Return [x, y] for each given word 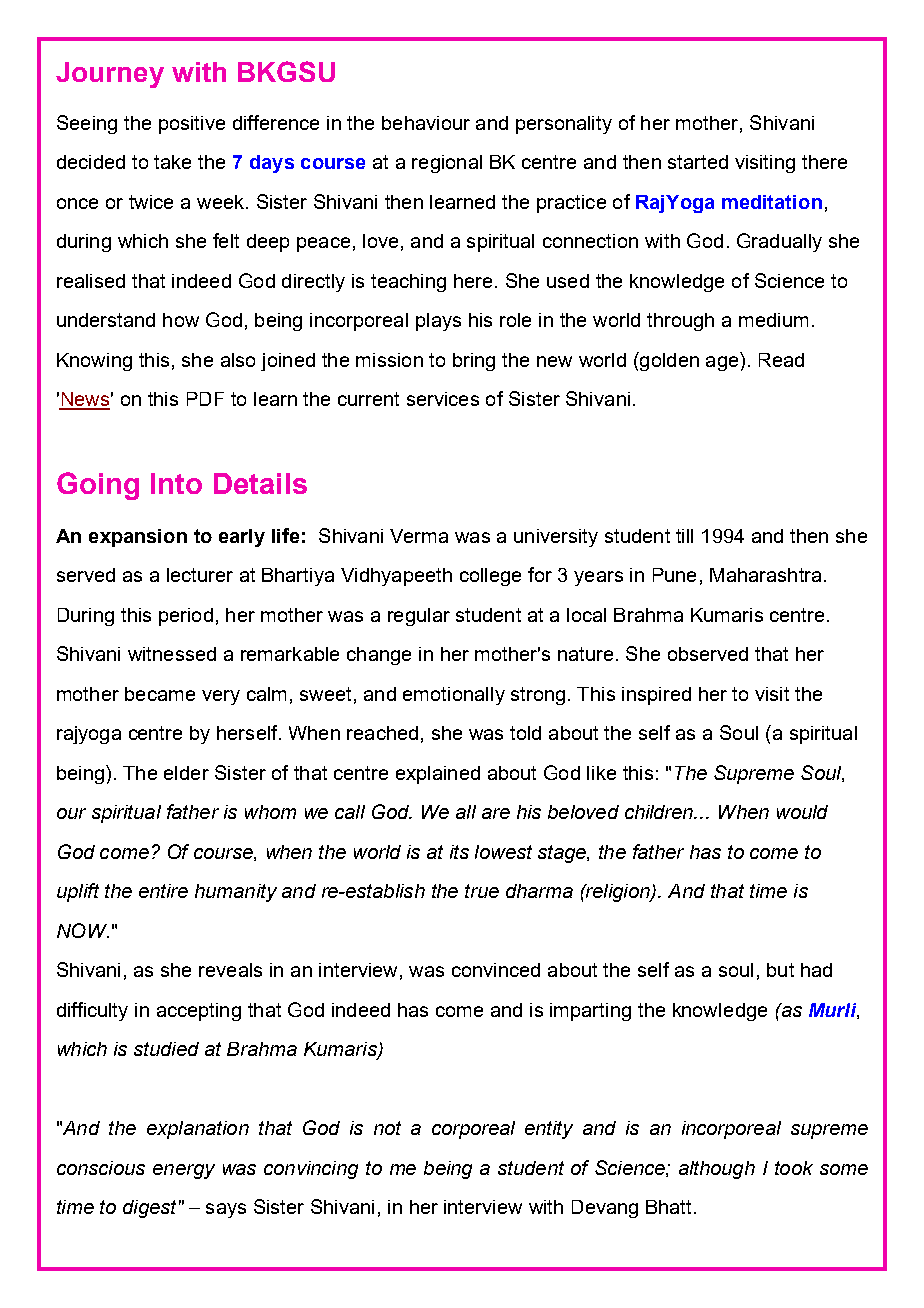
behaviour [426, 123]
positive [192, 125]
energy [184, 1171]
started [698, 162]
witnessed [172, 654]
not [387, 1128]
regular [419, 617]
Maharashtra [765, 575]
